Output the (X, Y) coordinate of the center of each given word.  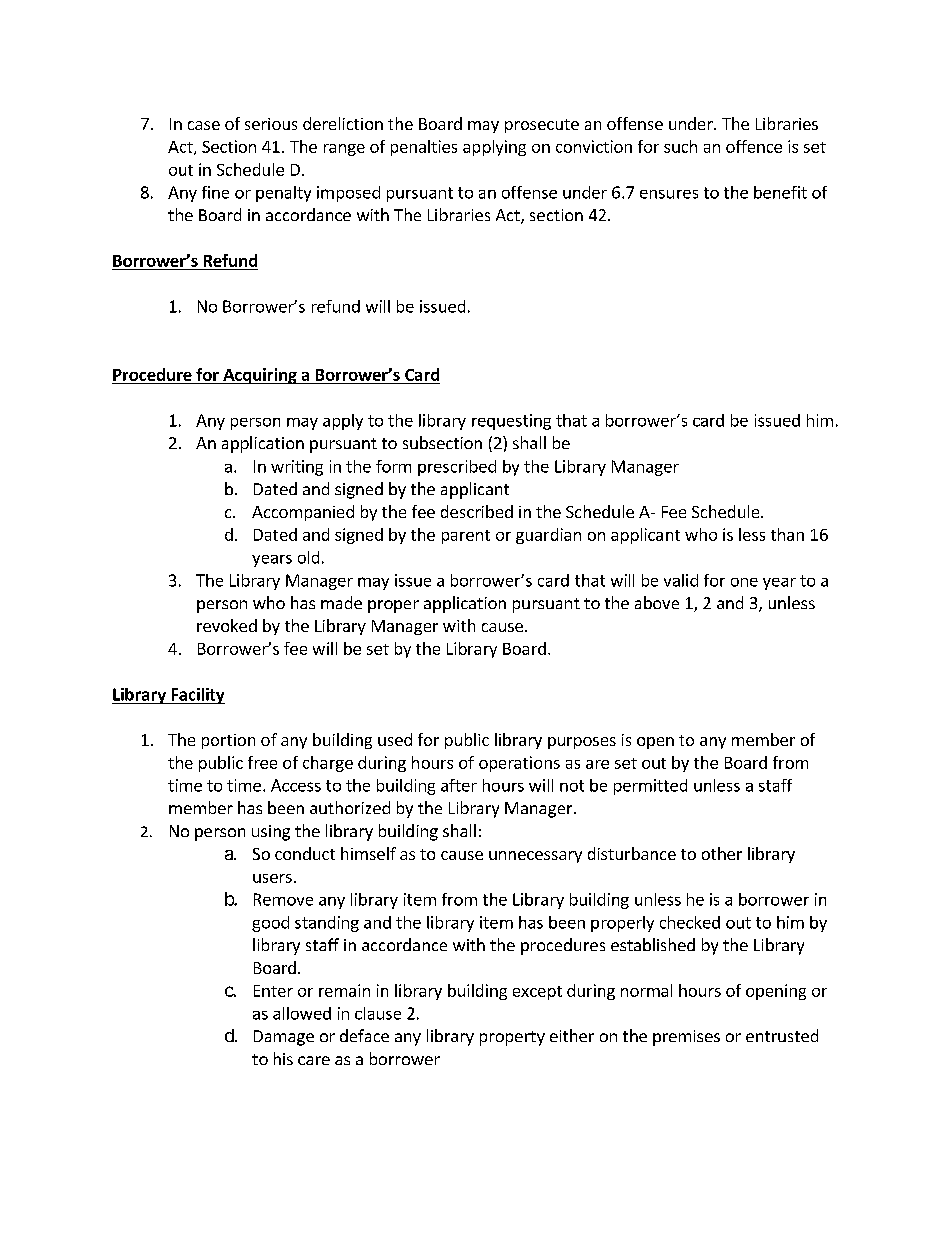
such (680, 146)
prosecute (542, 126)
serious (271, 124)
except (537, 993)
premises (686, 1038)
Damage (284, 1038)
